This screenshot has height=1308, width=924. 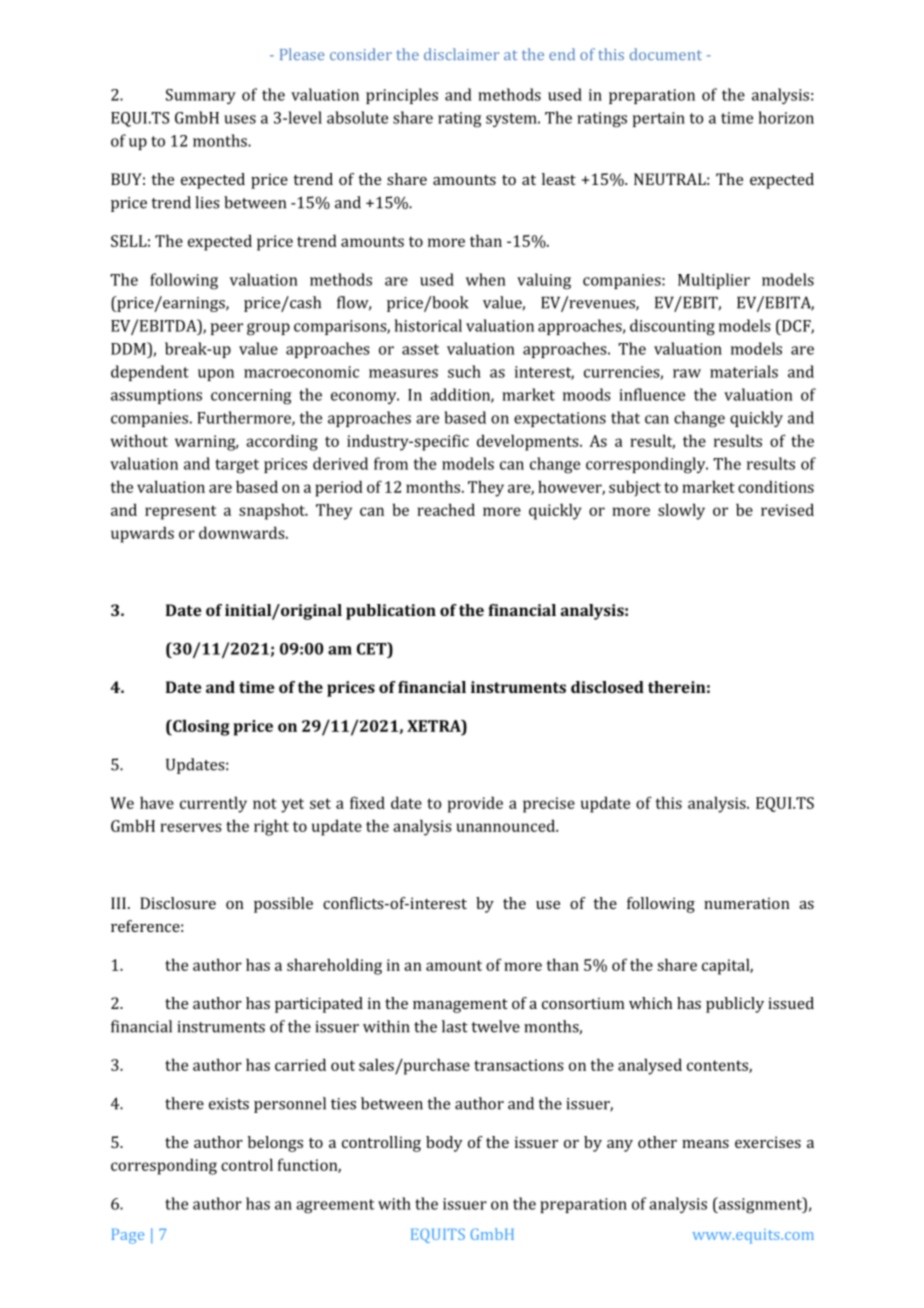 What do you see at coordinates (760, 1205) in the screenshot?
I see `assignment` at bounding box center [760, 1205].
